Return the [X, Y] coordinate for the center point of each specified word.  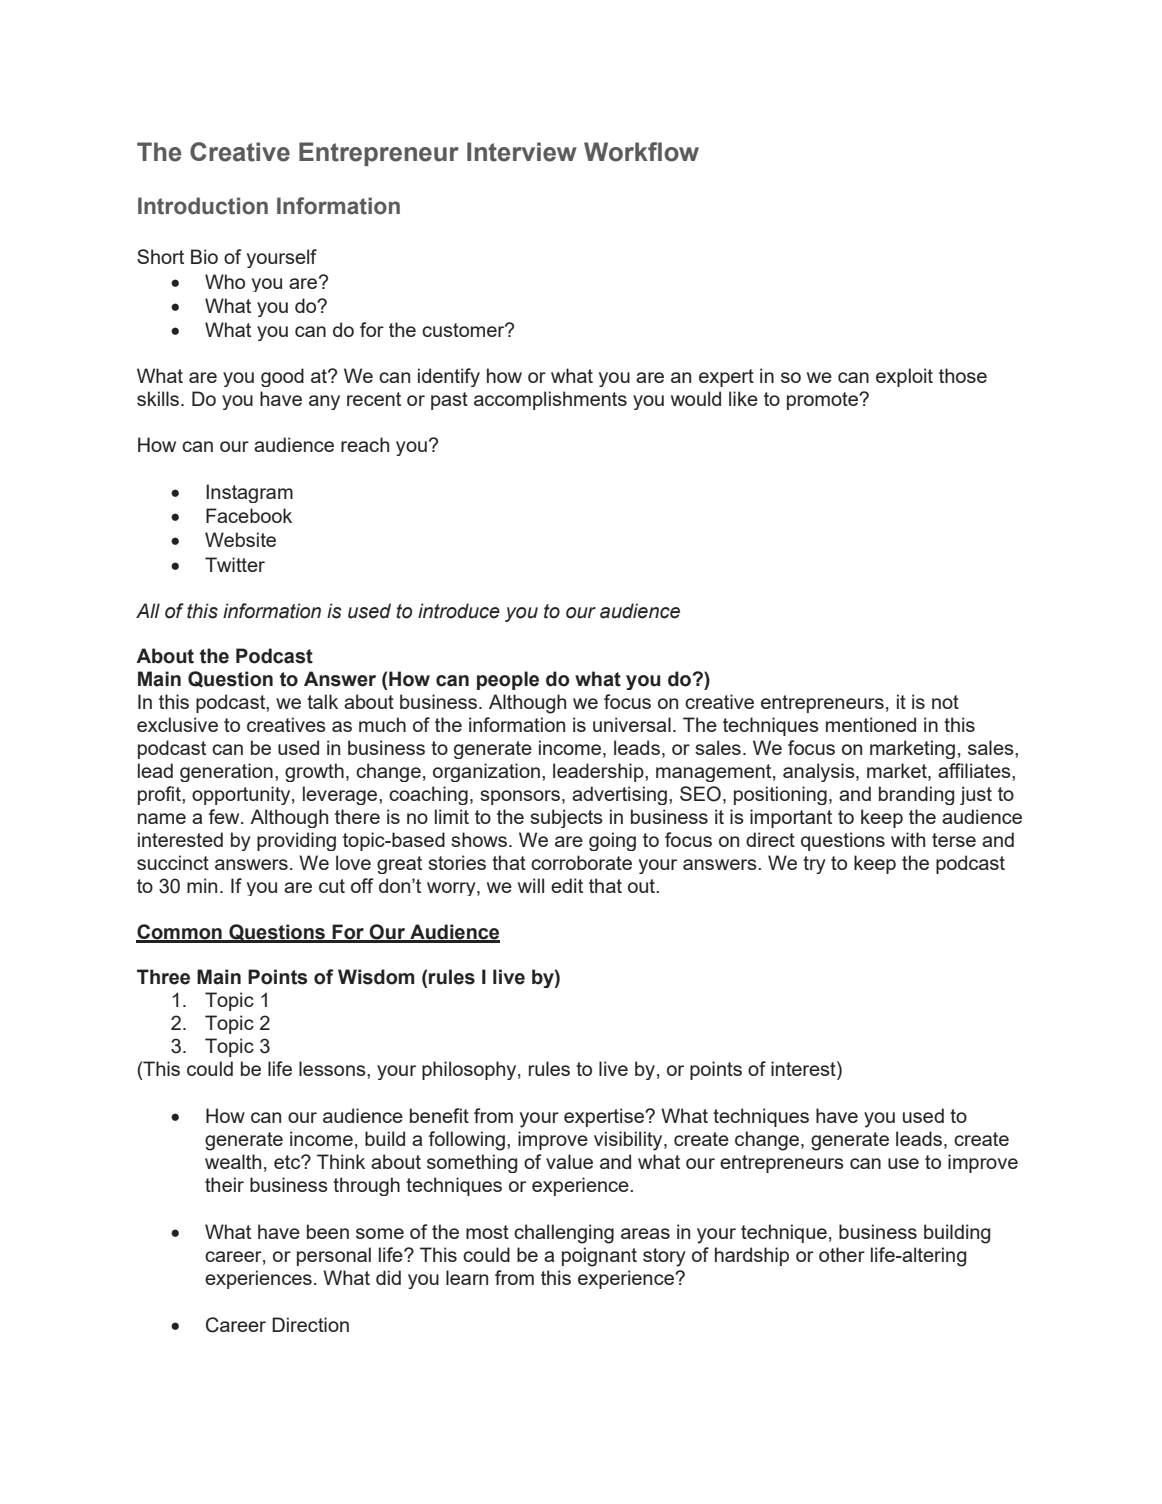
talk [322, 701]
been [328, 1231]
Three [163, 977]
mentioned [871, 724]
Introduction [203, 206]
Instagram [249, 493]
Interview [522, 152]
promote [824, 401]
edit [567, 885]
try [814, 865]
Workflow [641, 152]
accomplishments [550, 400]
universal [632, 724]
